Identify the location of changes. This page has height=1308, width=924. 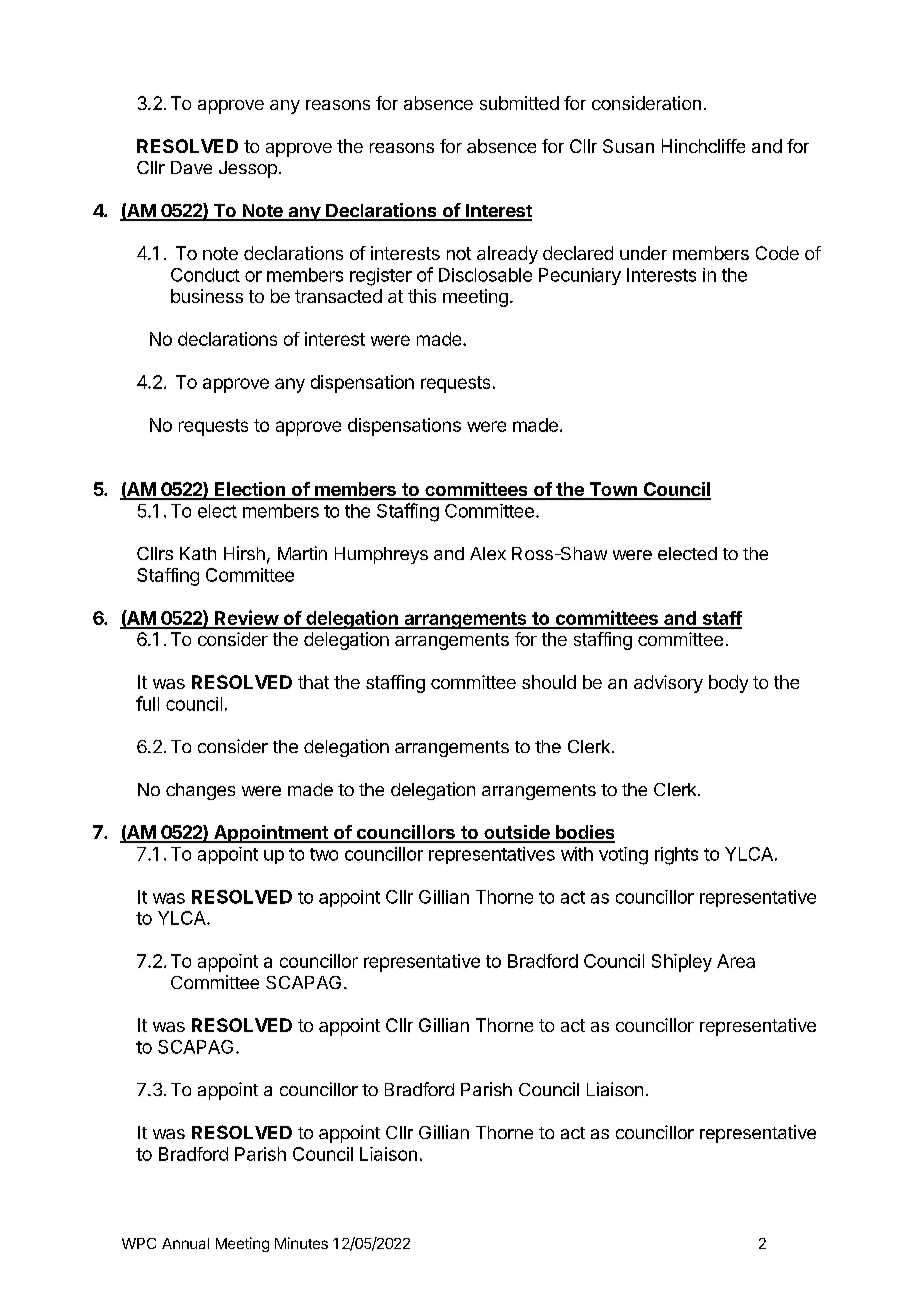
(200, 791).
